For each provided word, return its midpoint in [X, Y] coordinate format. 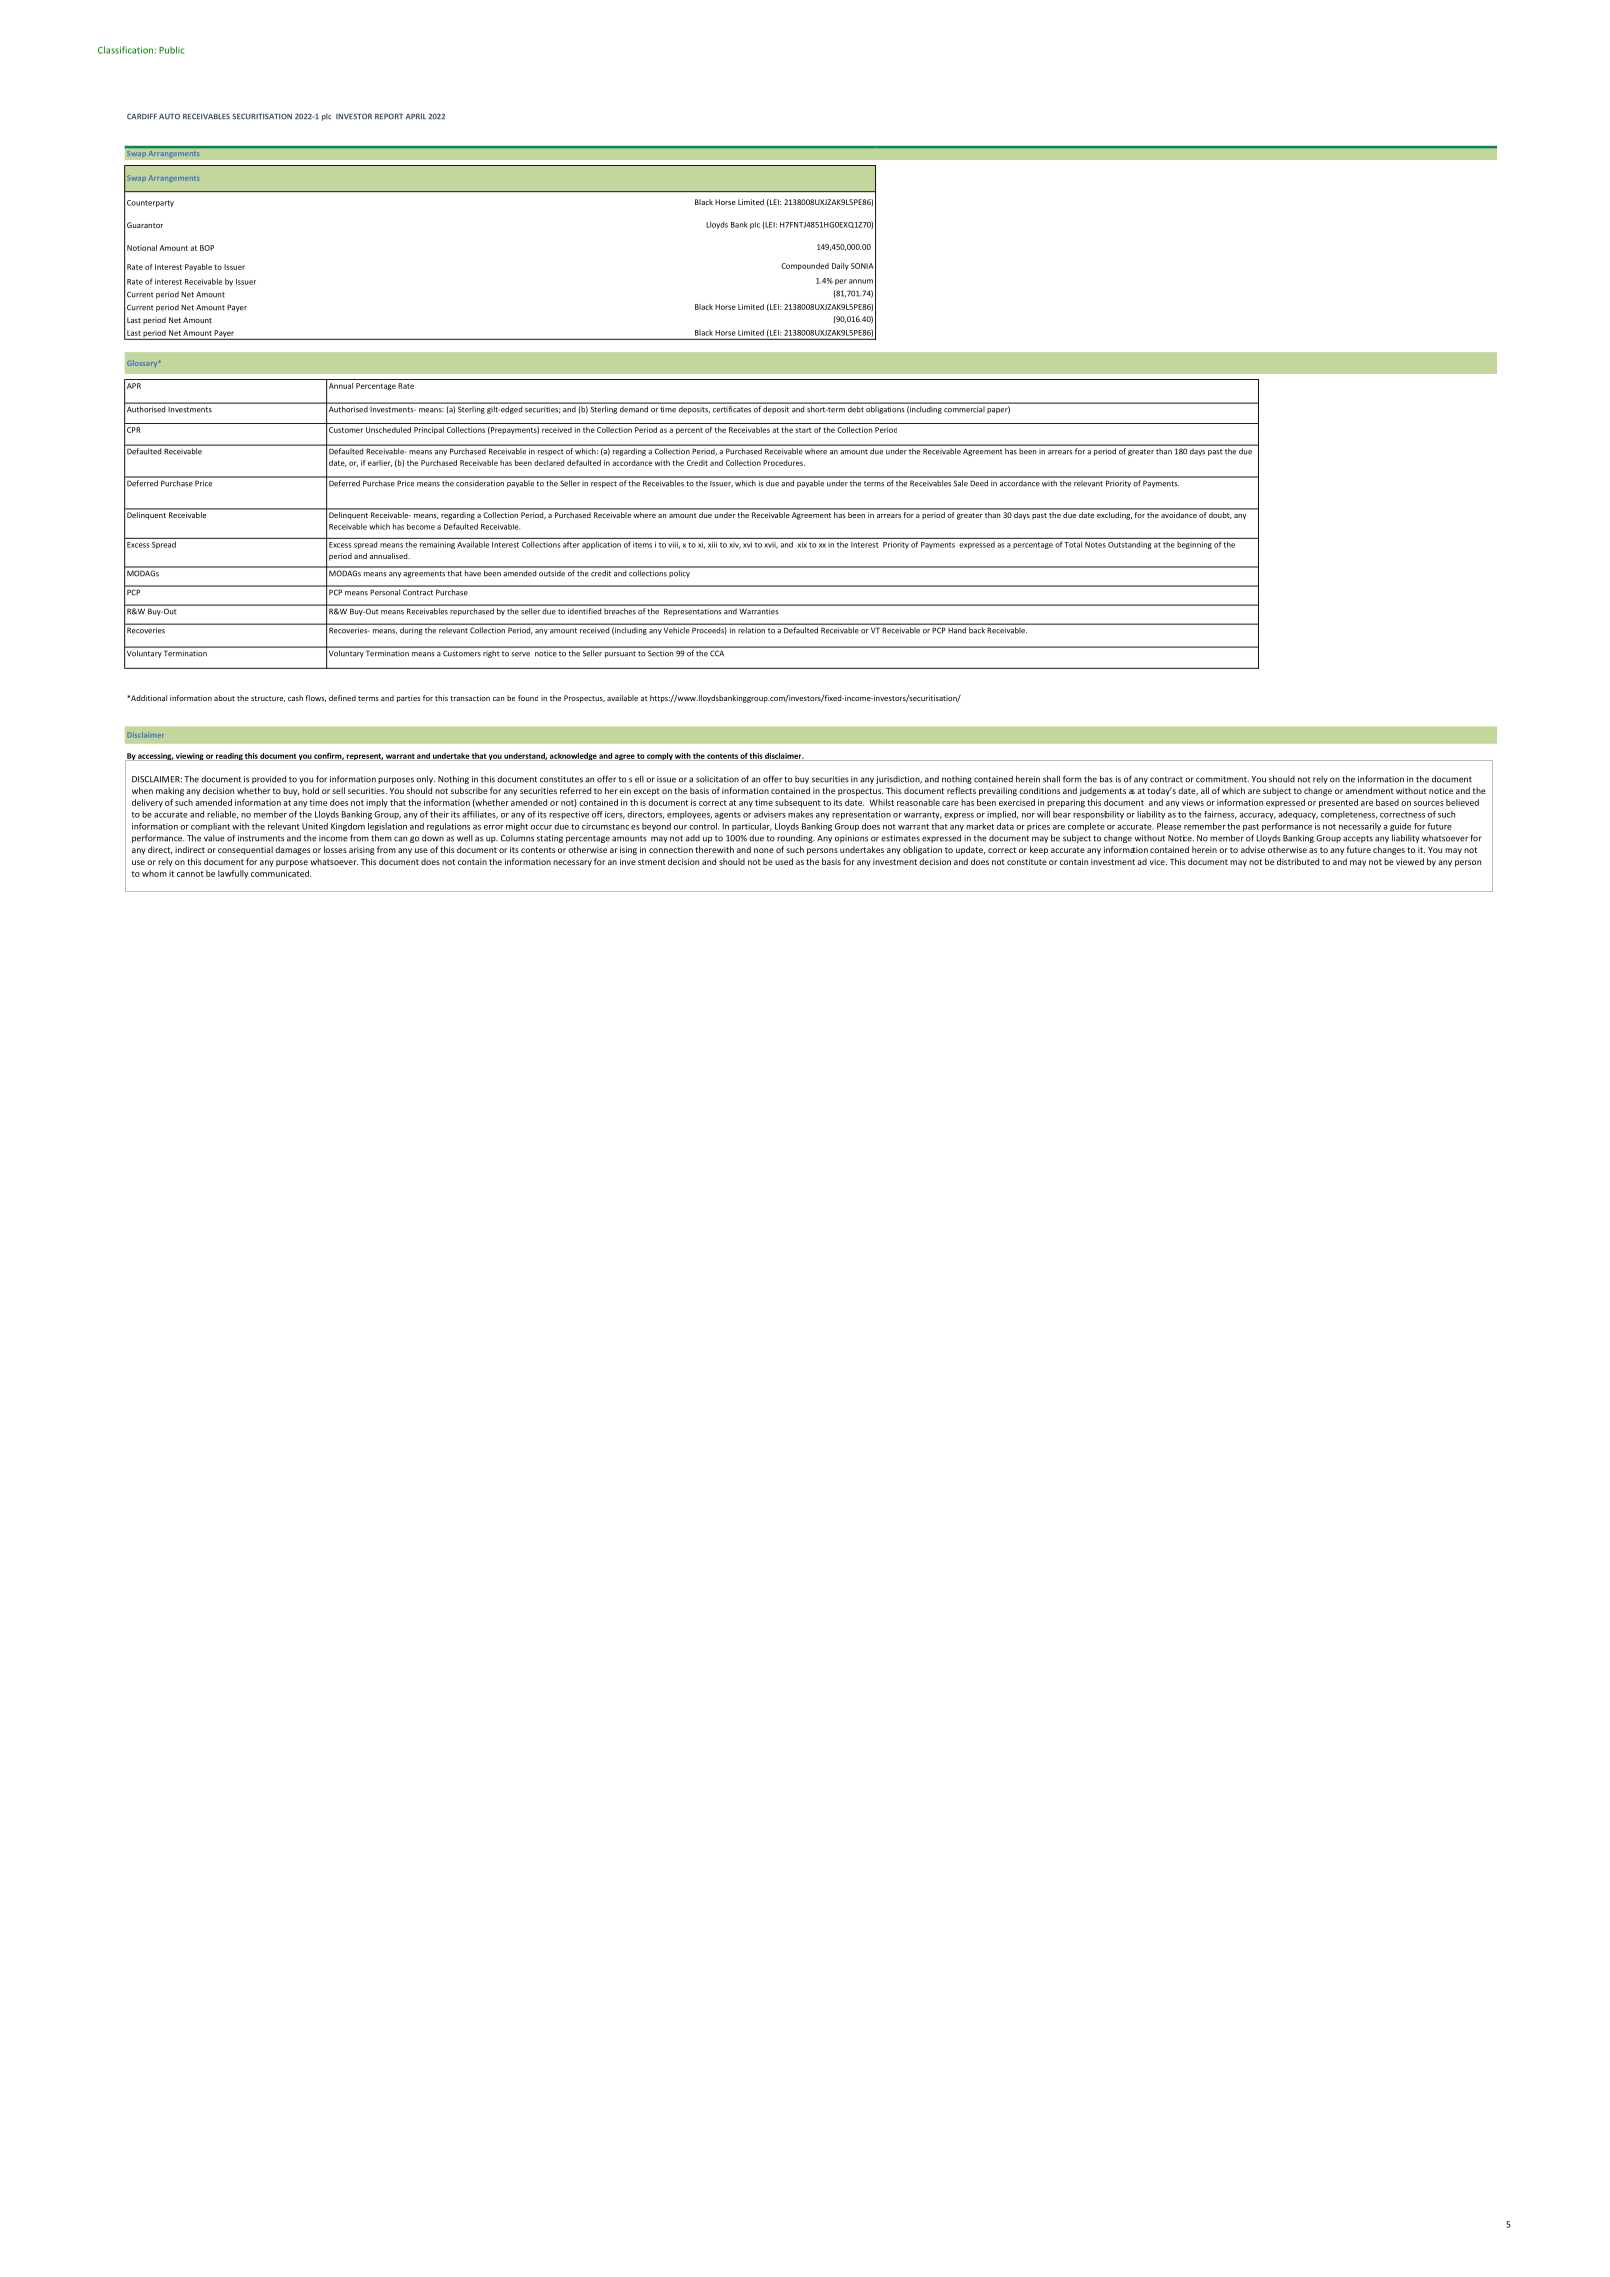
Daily [840, 266]
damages [292, 850]
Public [172, 50]
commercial [963, 410]
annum [861, 281]
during [411, 631]
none [764, 850]
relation [752, 630]
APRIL [416, 116]
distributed [1298, 861]
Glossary [143, 364]
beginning [1194, 545]
